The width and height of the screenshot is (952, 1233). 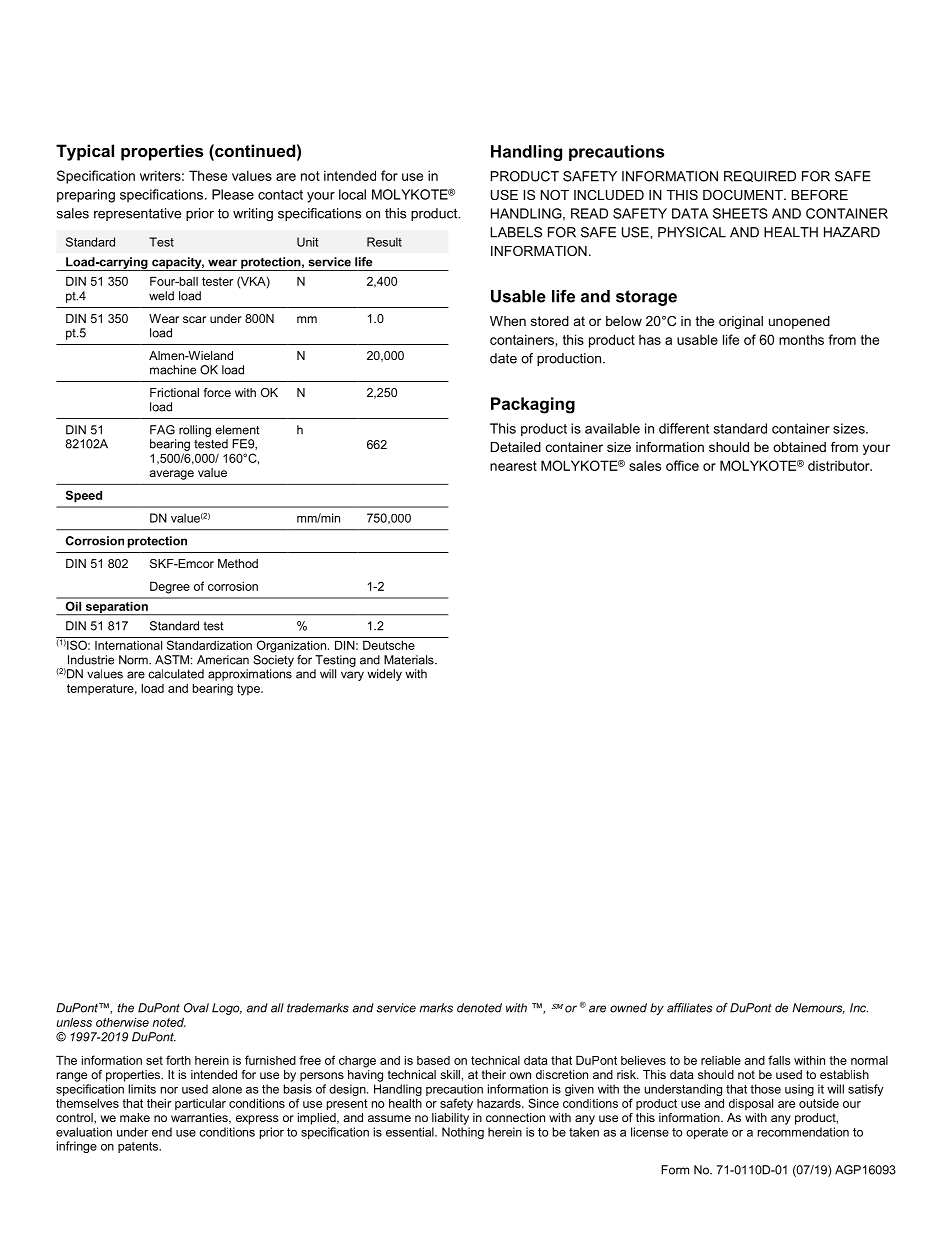 I want to click on make, so click(x=135, y=1117).
